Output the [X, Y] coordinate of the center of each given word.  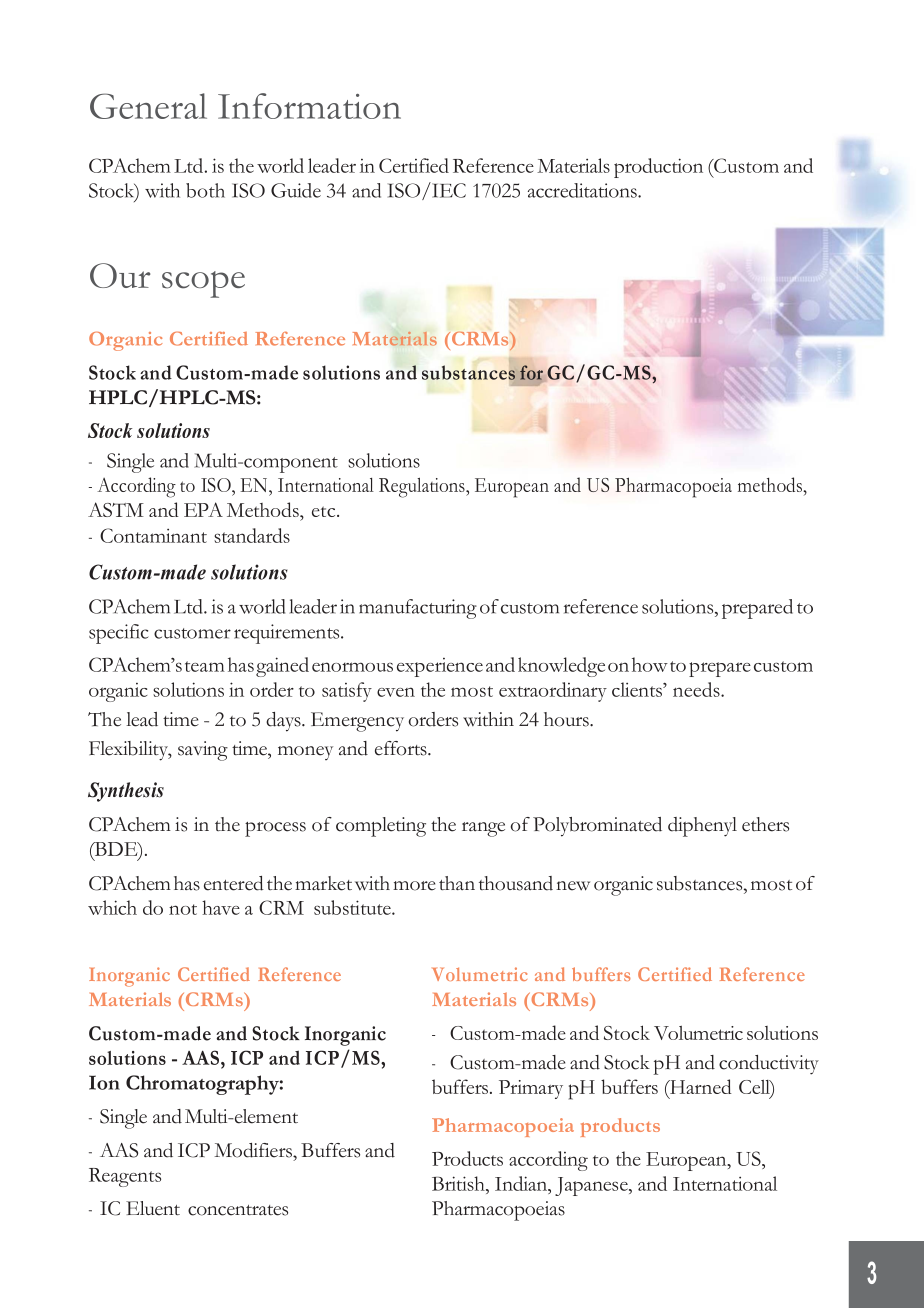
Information [309, 106]
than [457, 883]
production [658, 168]
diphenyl [702, 827]
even [396, 692]
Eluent [153, 1208]
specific [119, 634]
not [183, 909]
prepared [757, 609]
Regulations [423, 487]
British [459, 1183]
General [148, 106]
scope [203, 284]
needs [697, 689]
